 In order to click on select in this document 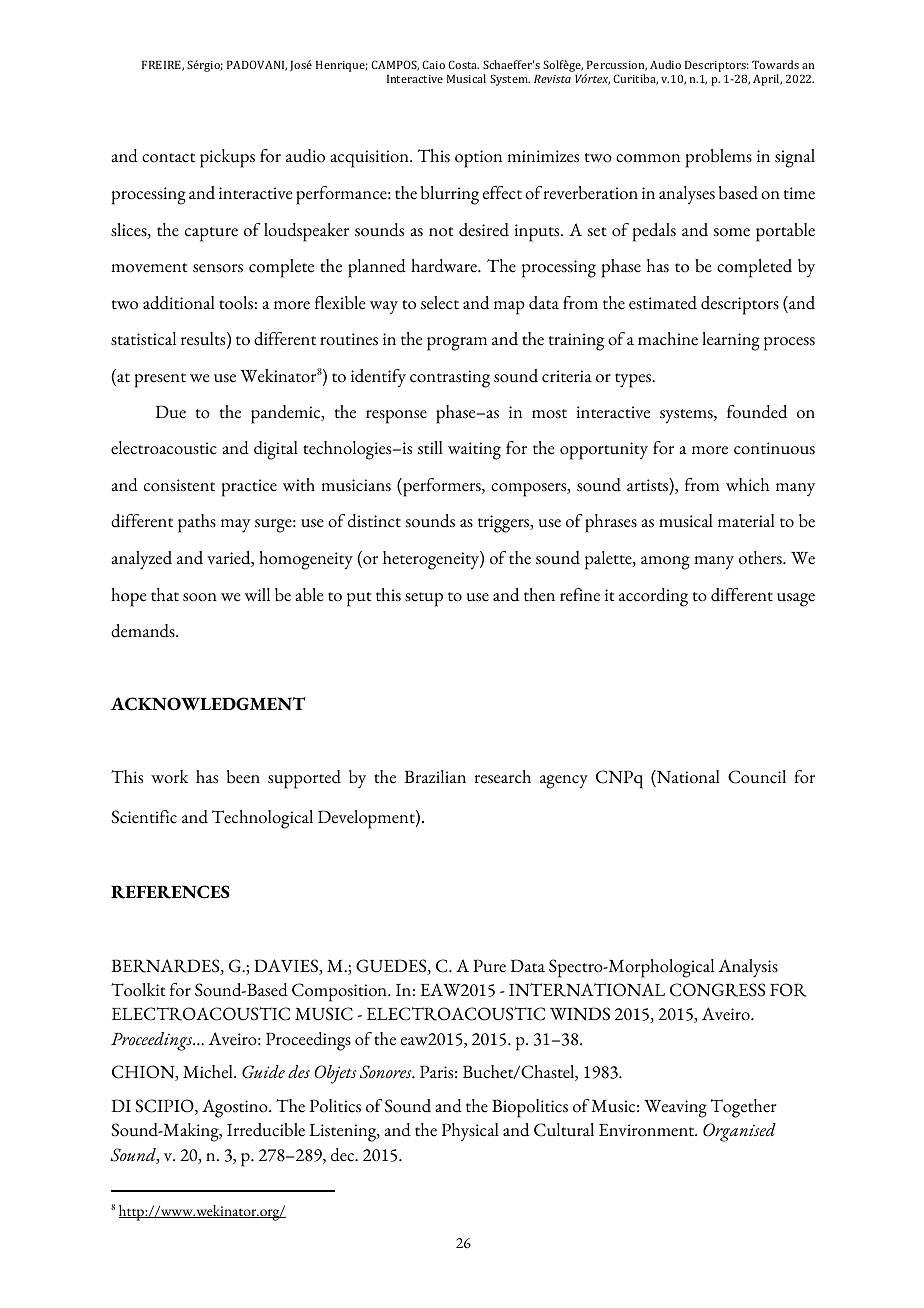, I will do `click(440, 303)`.
